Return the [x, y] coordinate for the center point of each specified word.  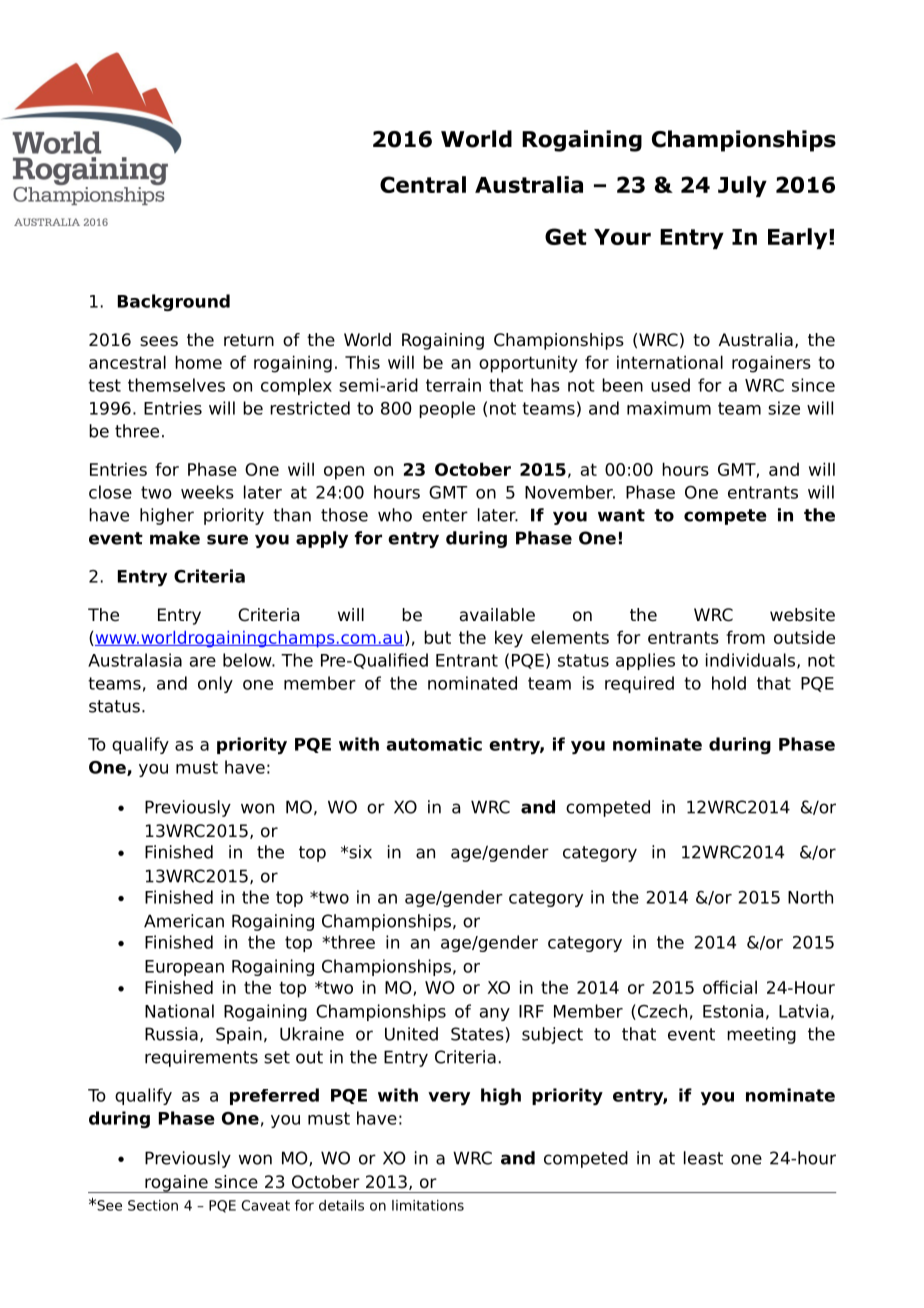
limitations [428, 1205]
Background [174, 302]
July [742, 186]
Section [153, 1205]
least [703, 1158]
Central [423, 184]
